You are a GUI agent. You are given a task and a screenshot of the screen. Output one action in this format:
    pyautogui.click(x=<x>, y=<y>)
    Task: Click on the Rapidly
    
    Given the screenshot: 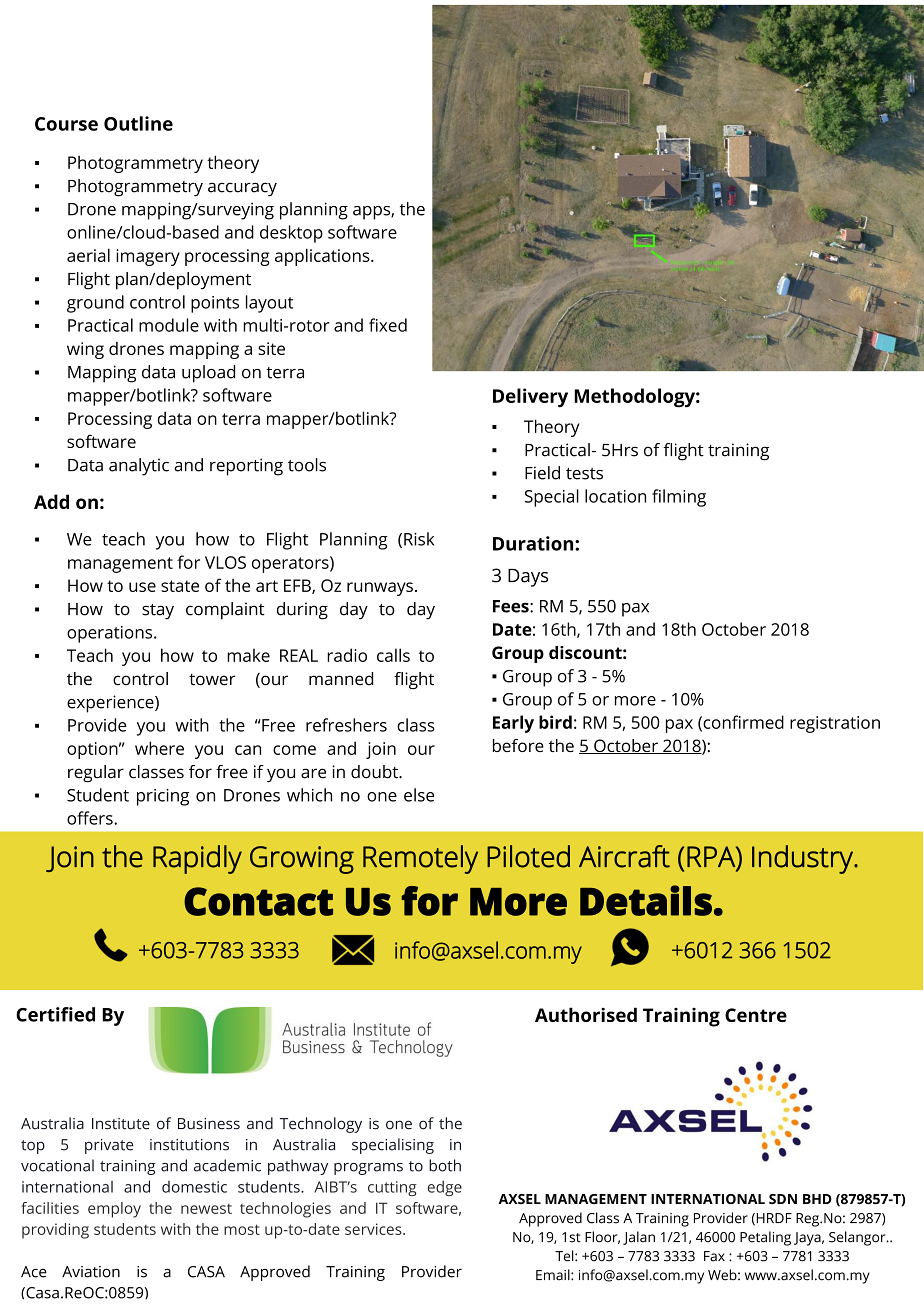 What is the action you would take?
    pyautogui.click(x=197, y=859)
